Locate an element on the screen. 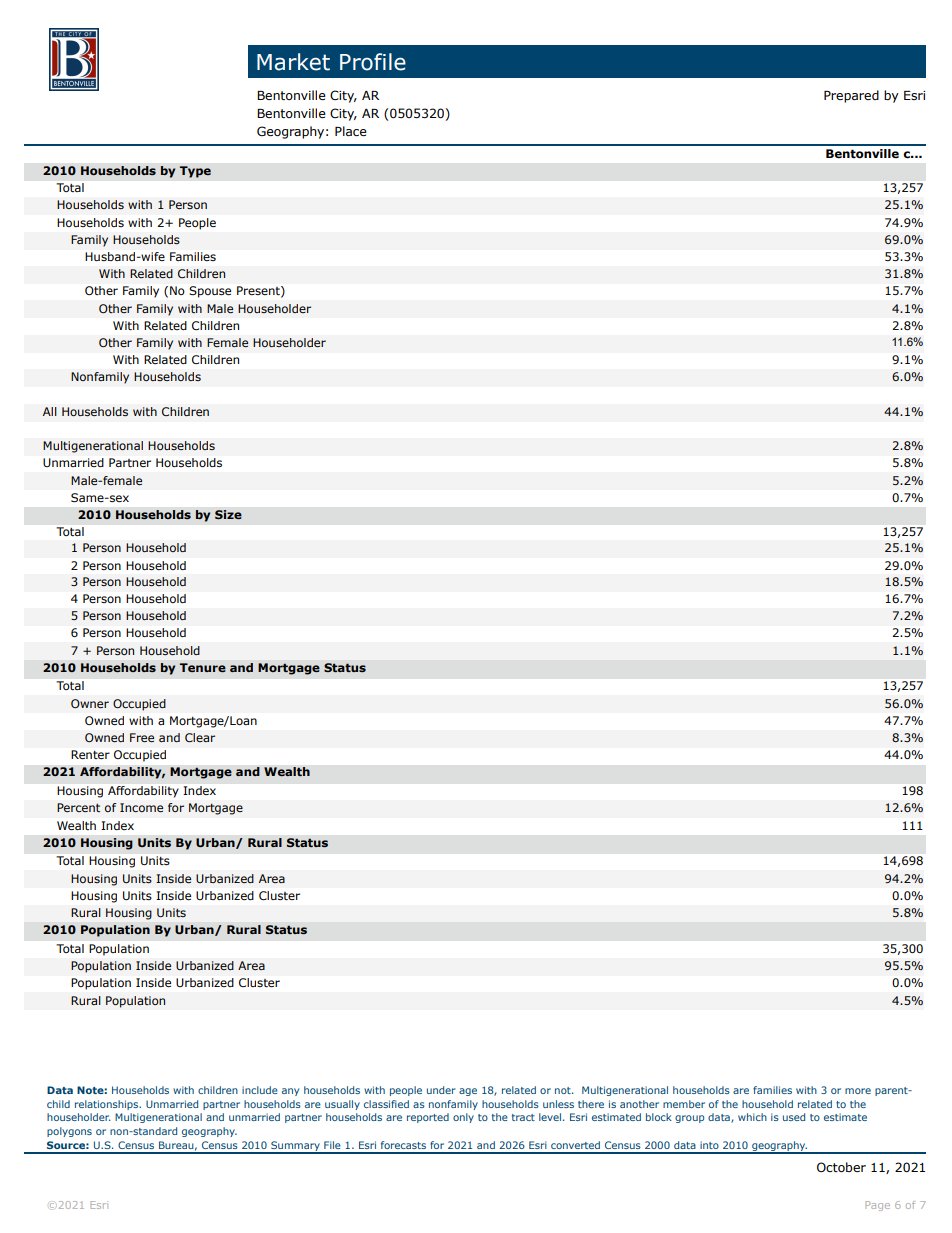  Type is located at coordinates (195, 172).
